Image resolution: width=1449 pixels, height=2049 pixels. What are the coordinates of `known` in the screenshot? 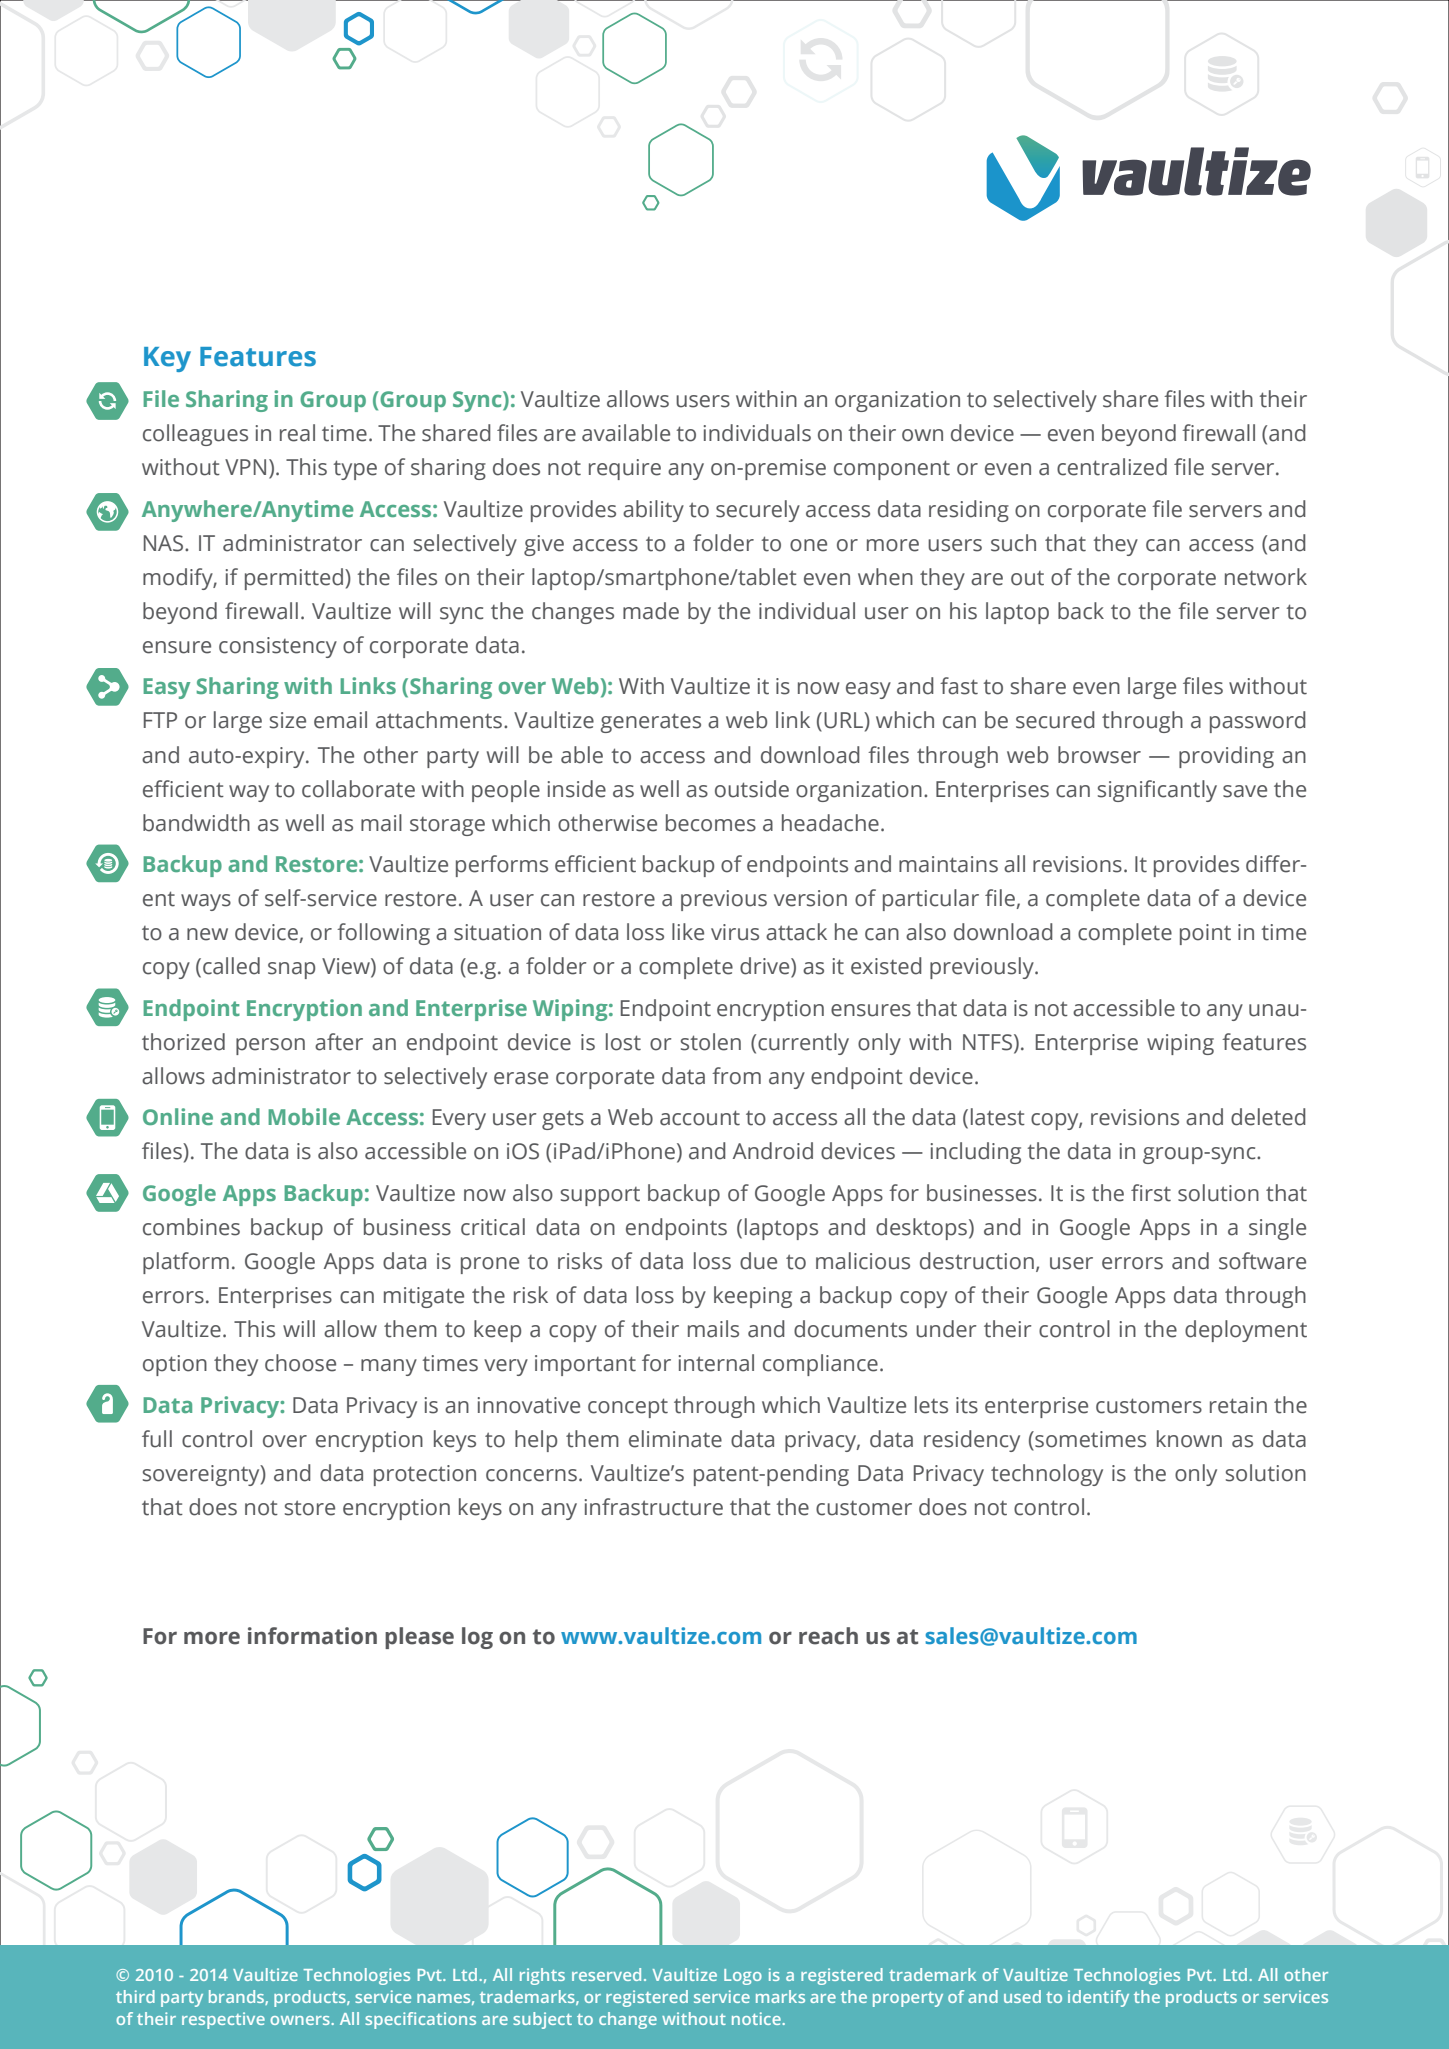 It's located at (1189, 1439).
